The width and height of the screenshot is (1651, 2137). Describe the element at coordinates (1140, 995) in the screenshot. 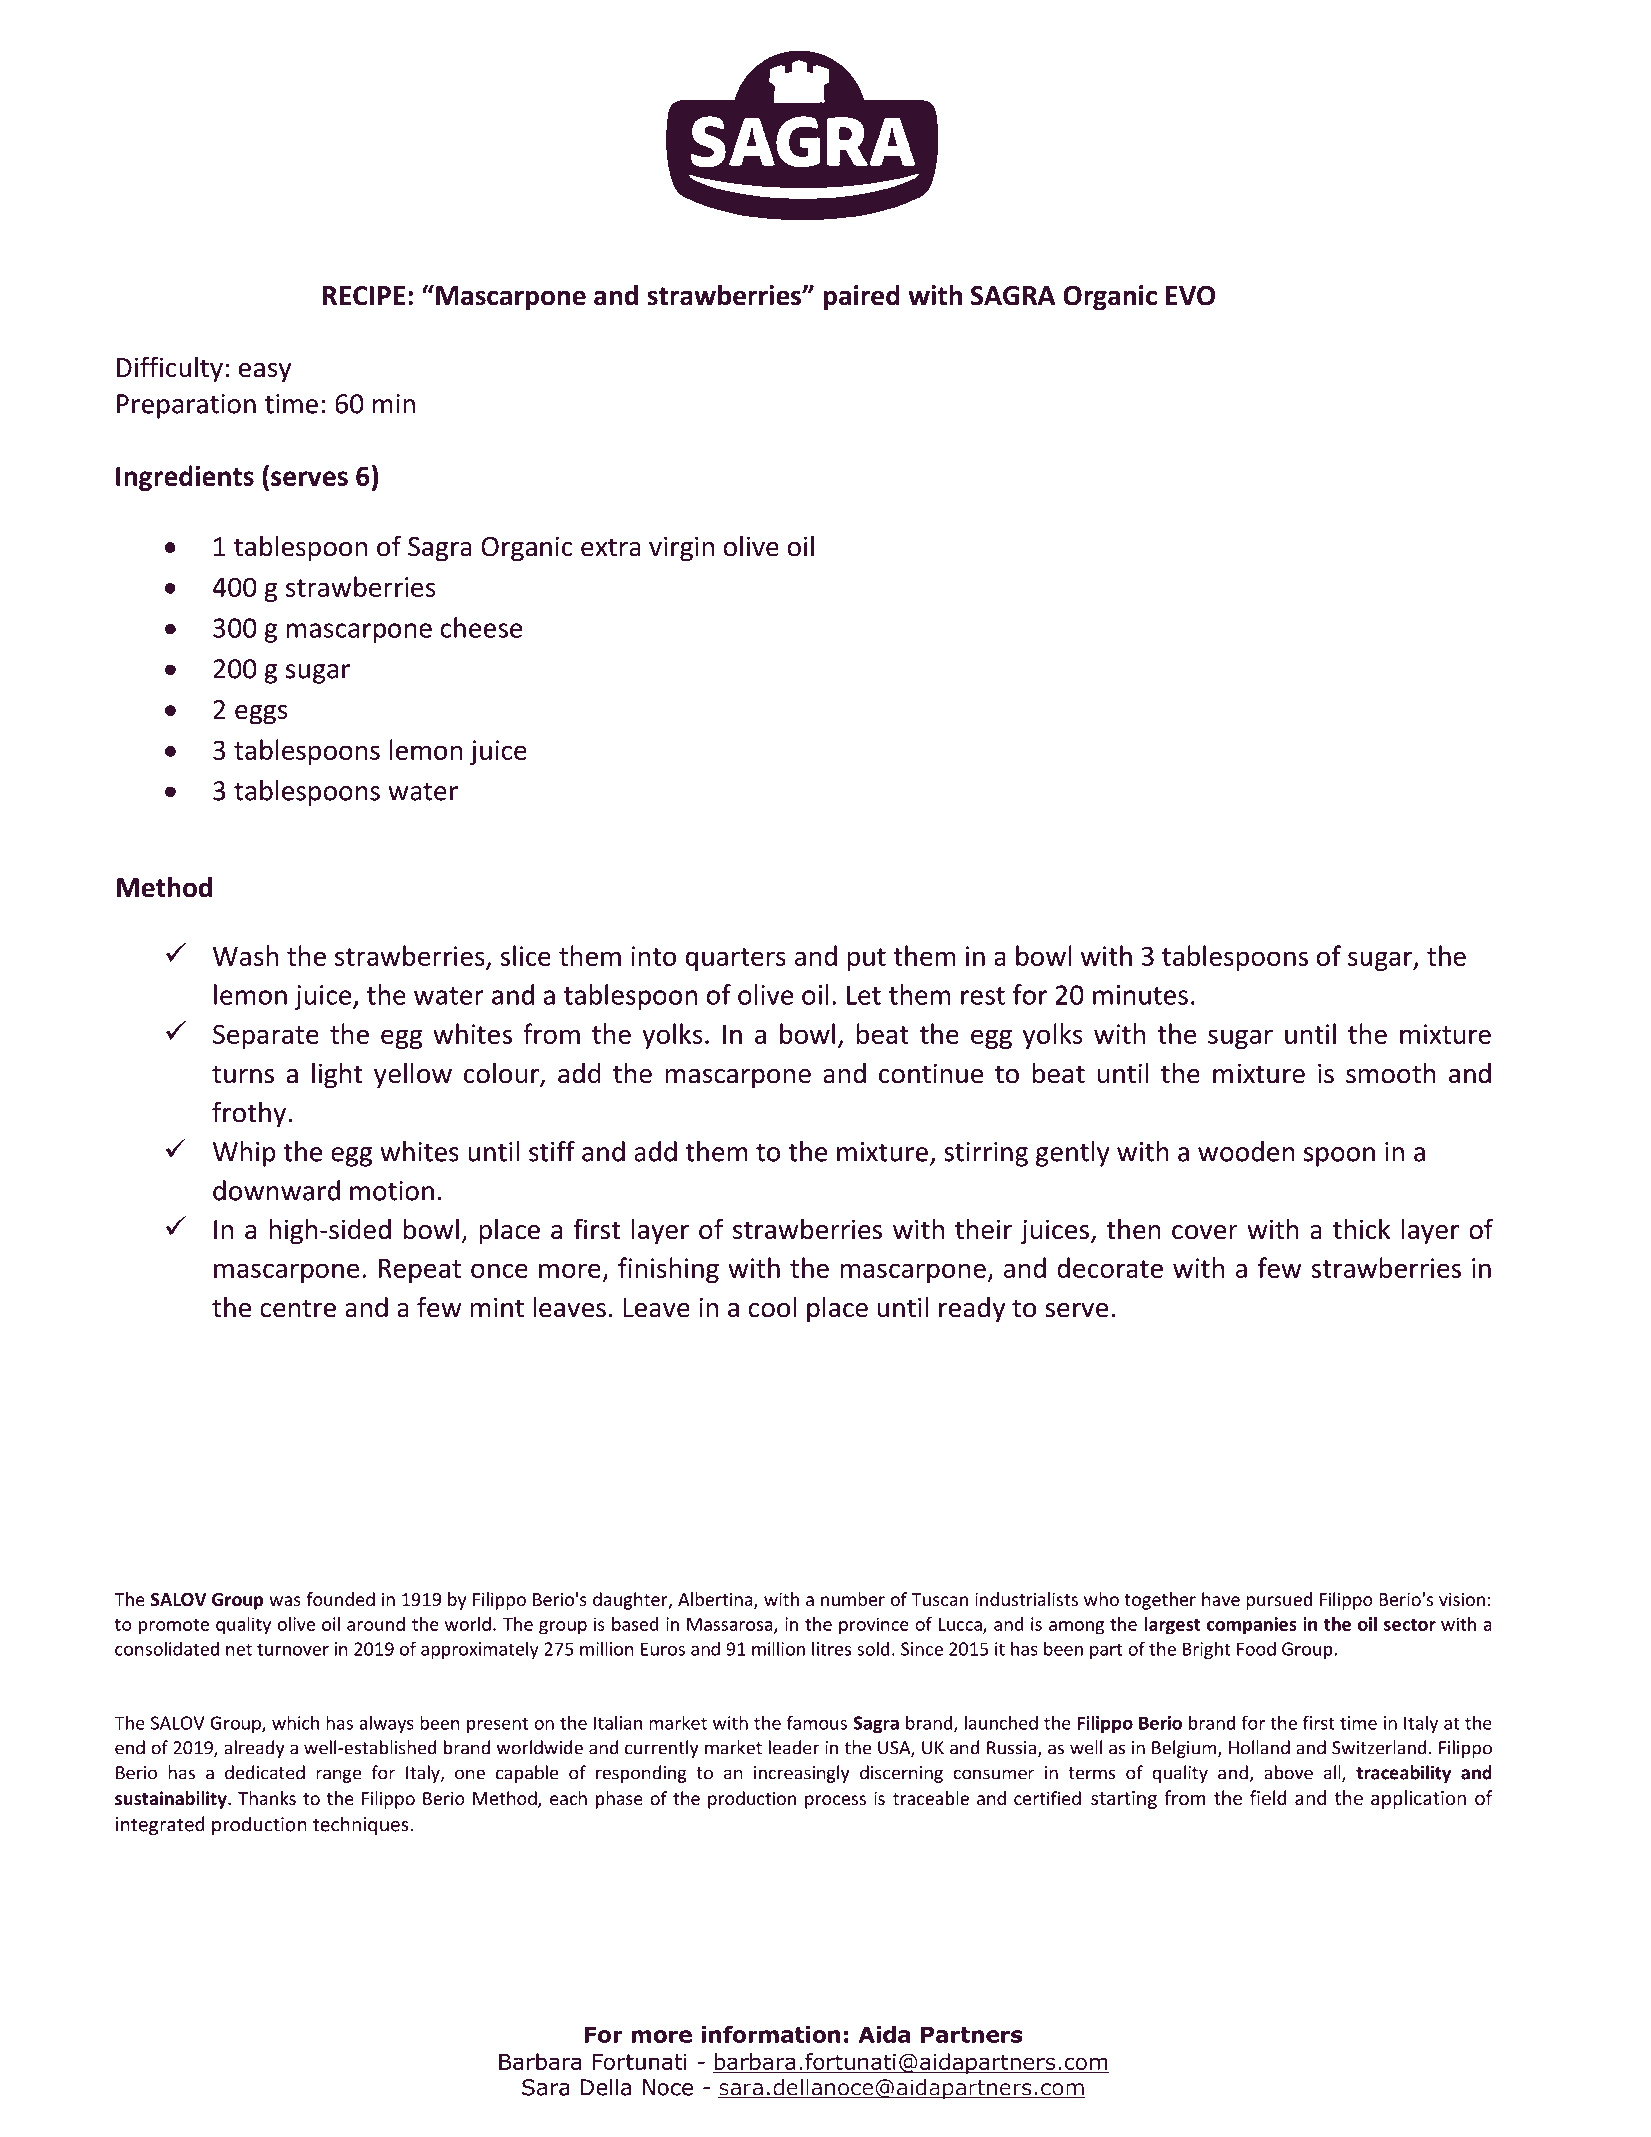

I see `minutes` at that location.
